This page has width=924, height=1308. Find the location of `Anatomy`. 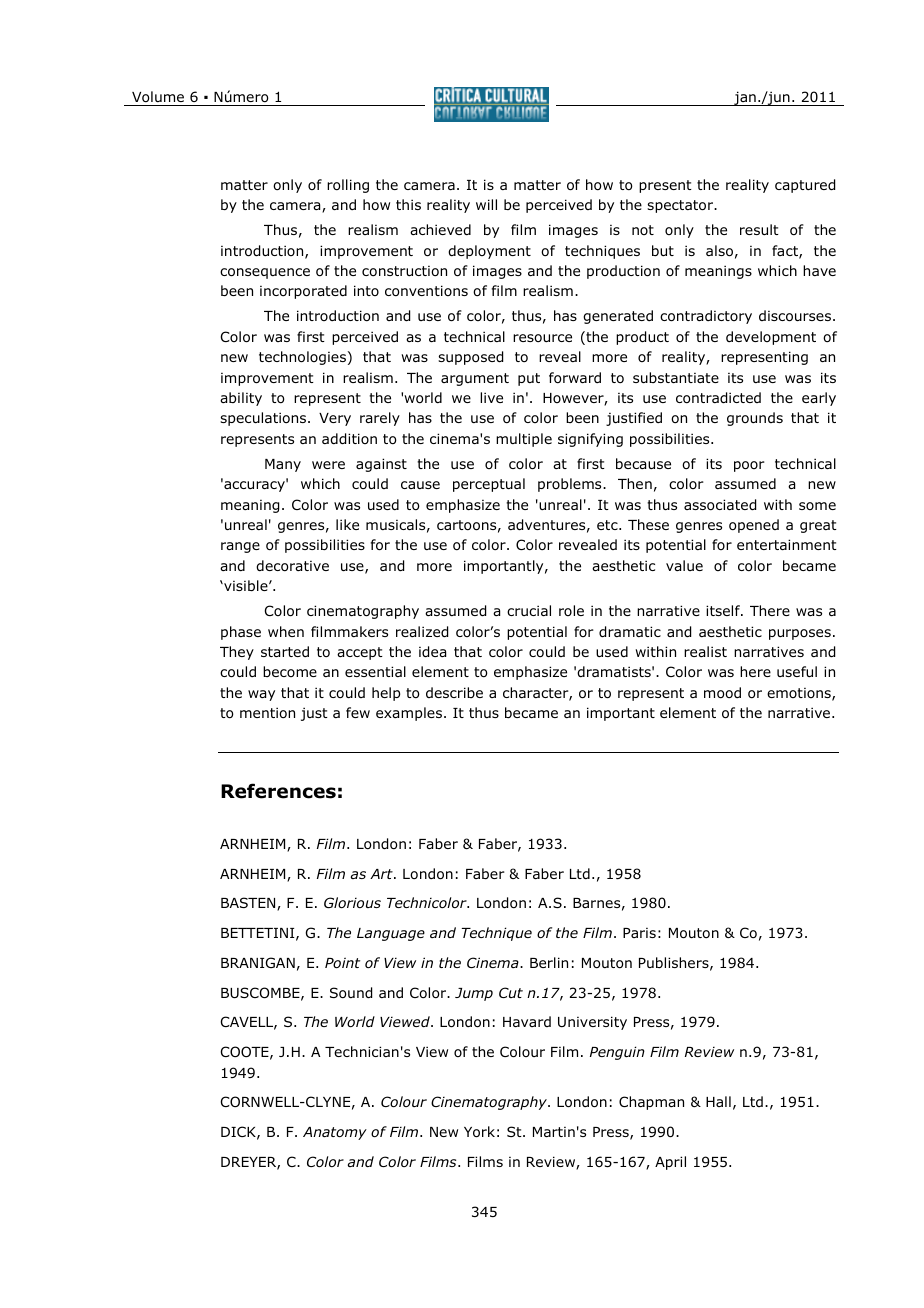

Anatomy is located at coordinates (335, 1133).
